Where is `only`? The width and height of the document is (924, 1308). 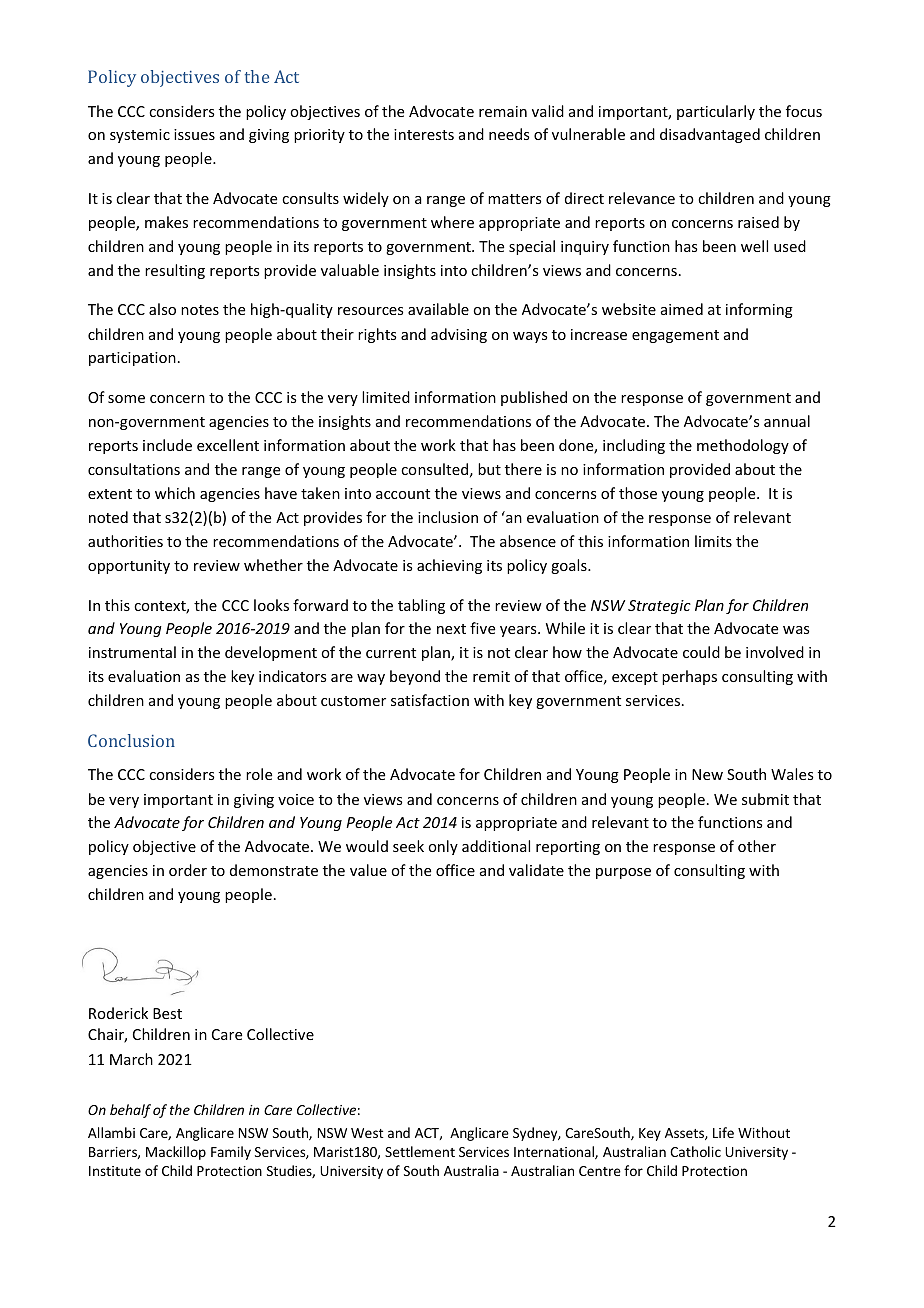 only is located at coordinates (443, 847).
